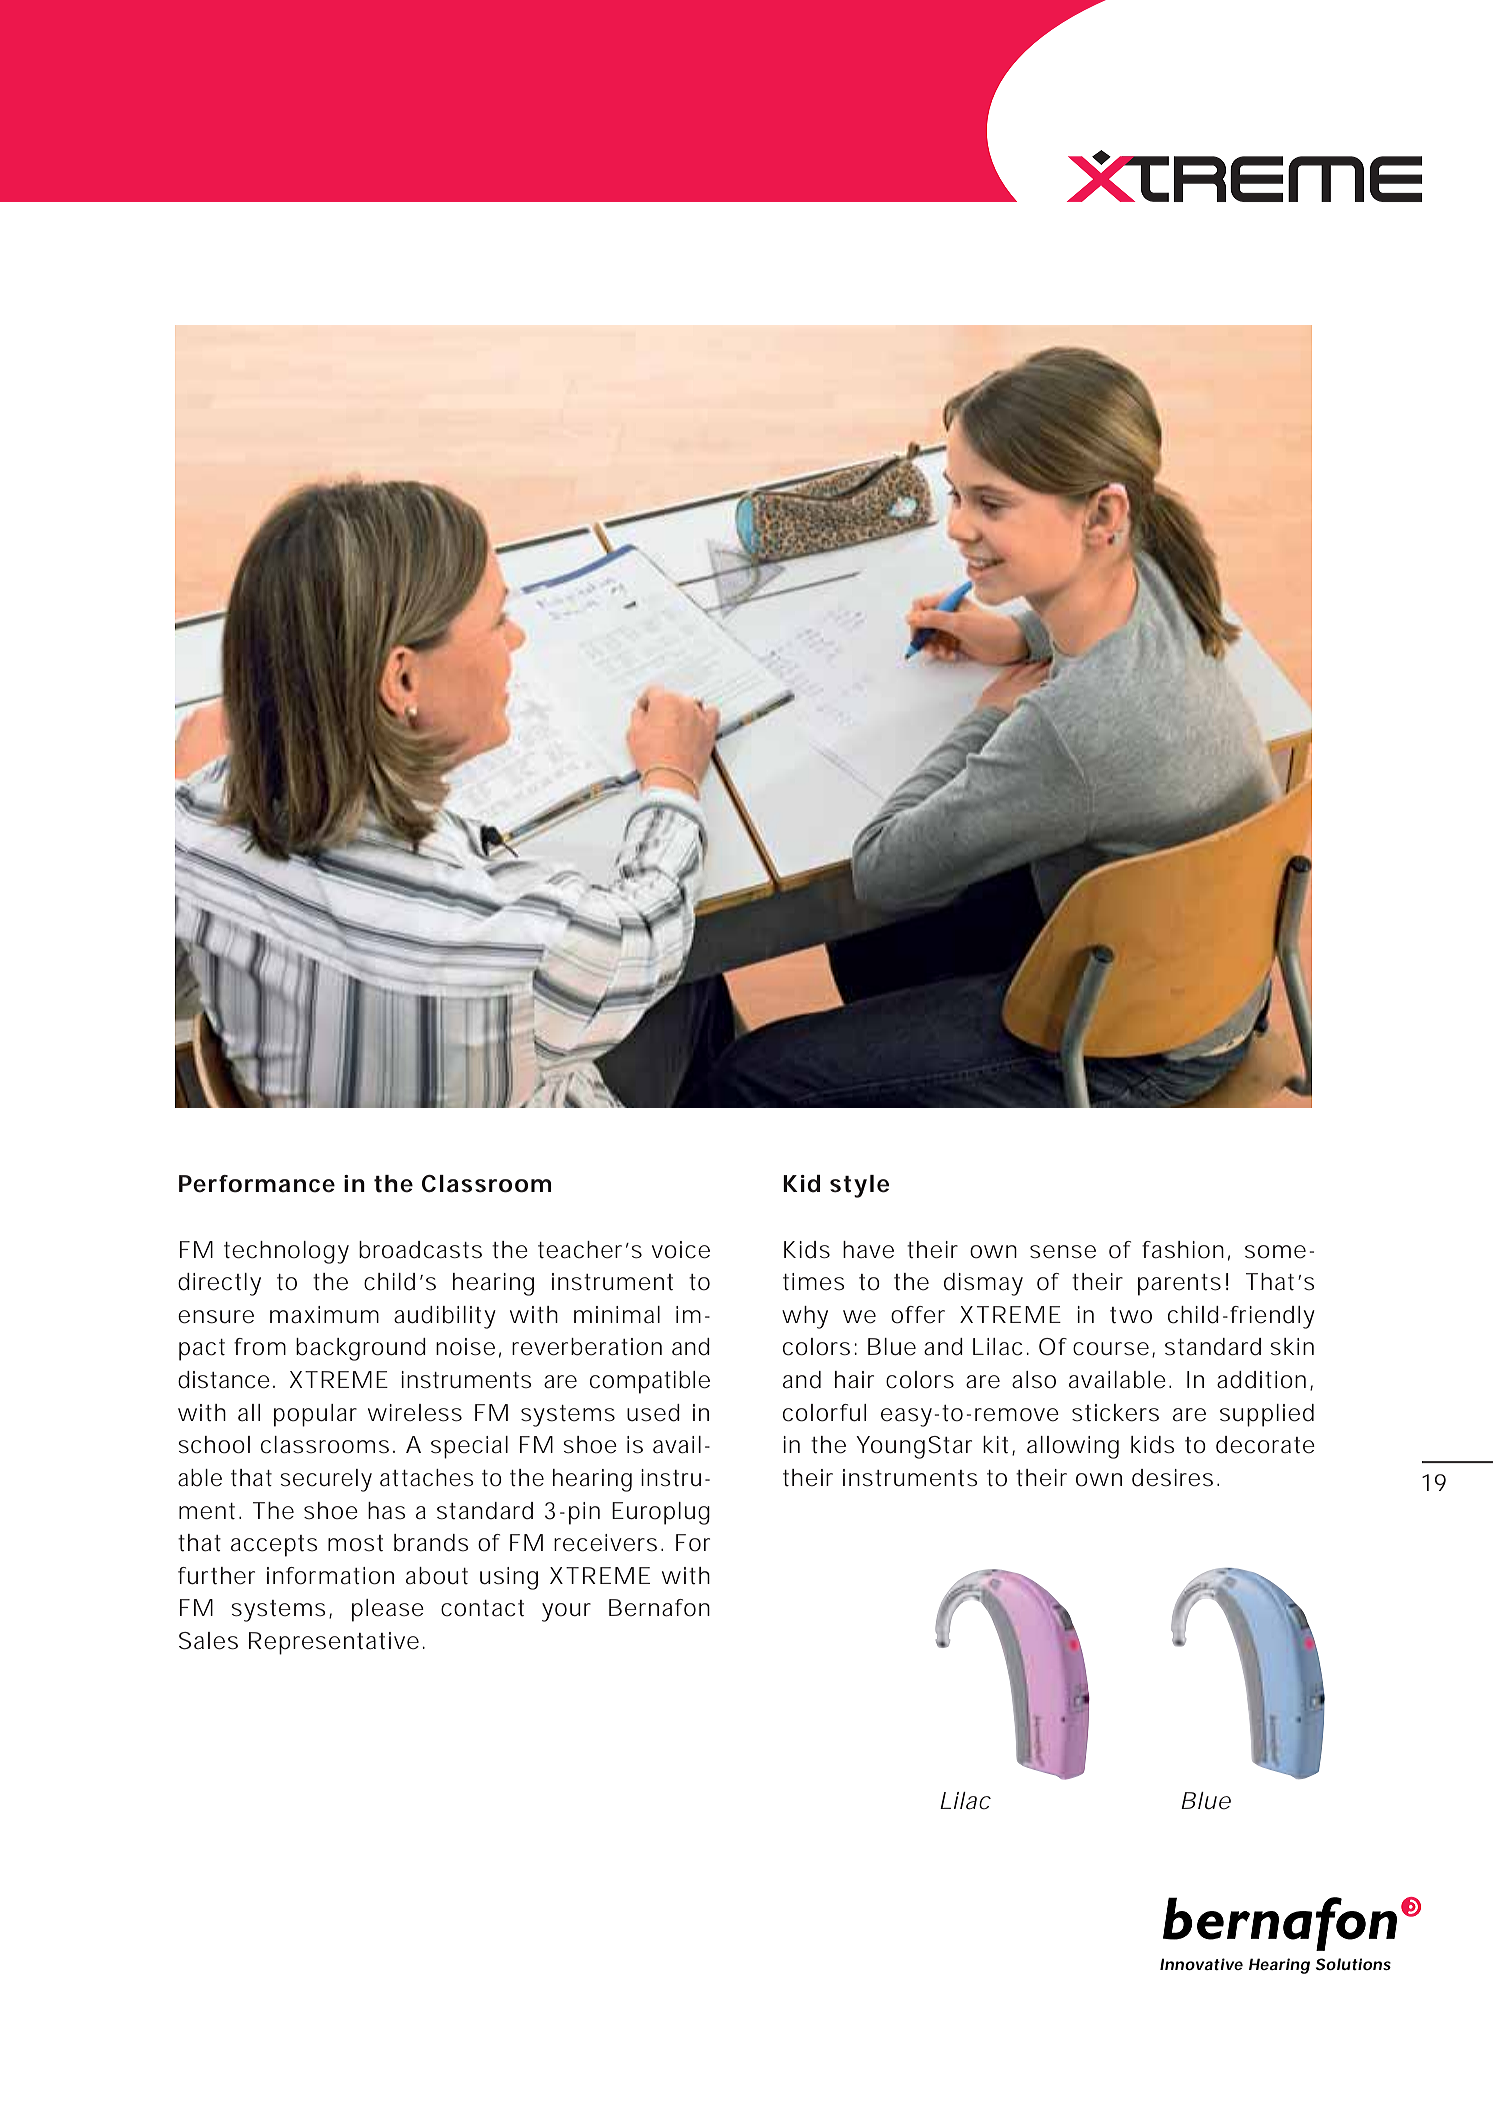 This image has height=2112, width=1493. Describe the element at coordinates (824, 1413) in the image. I see `colorful` at that location.
